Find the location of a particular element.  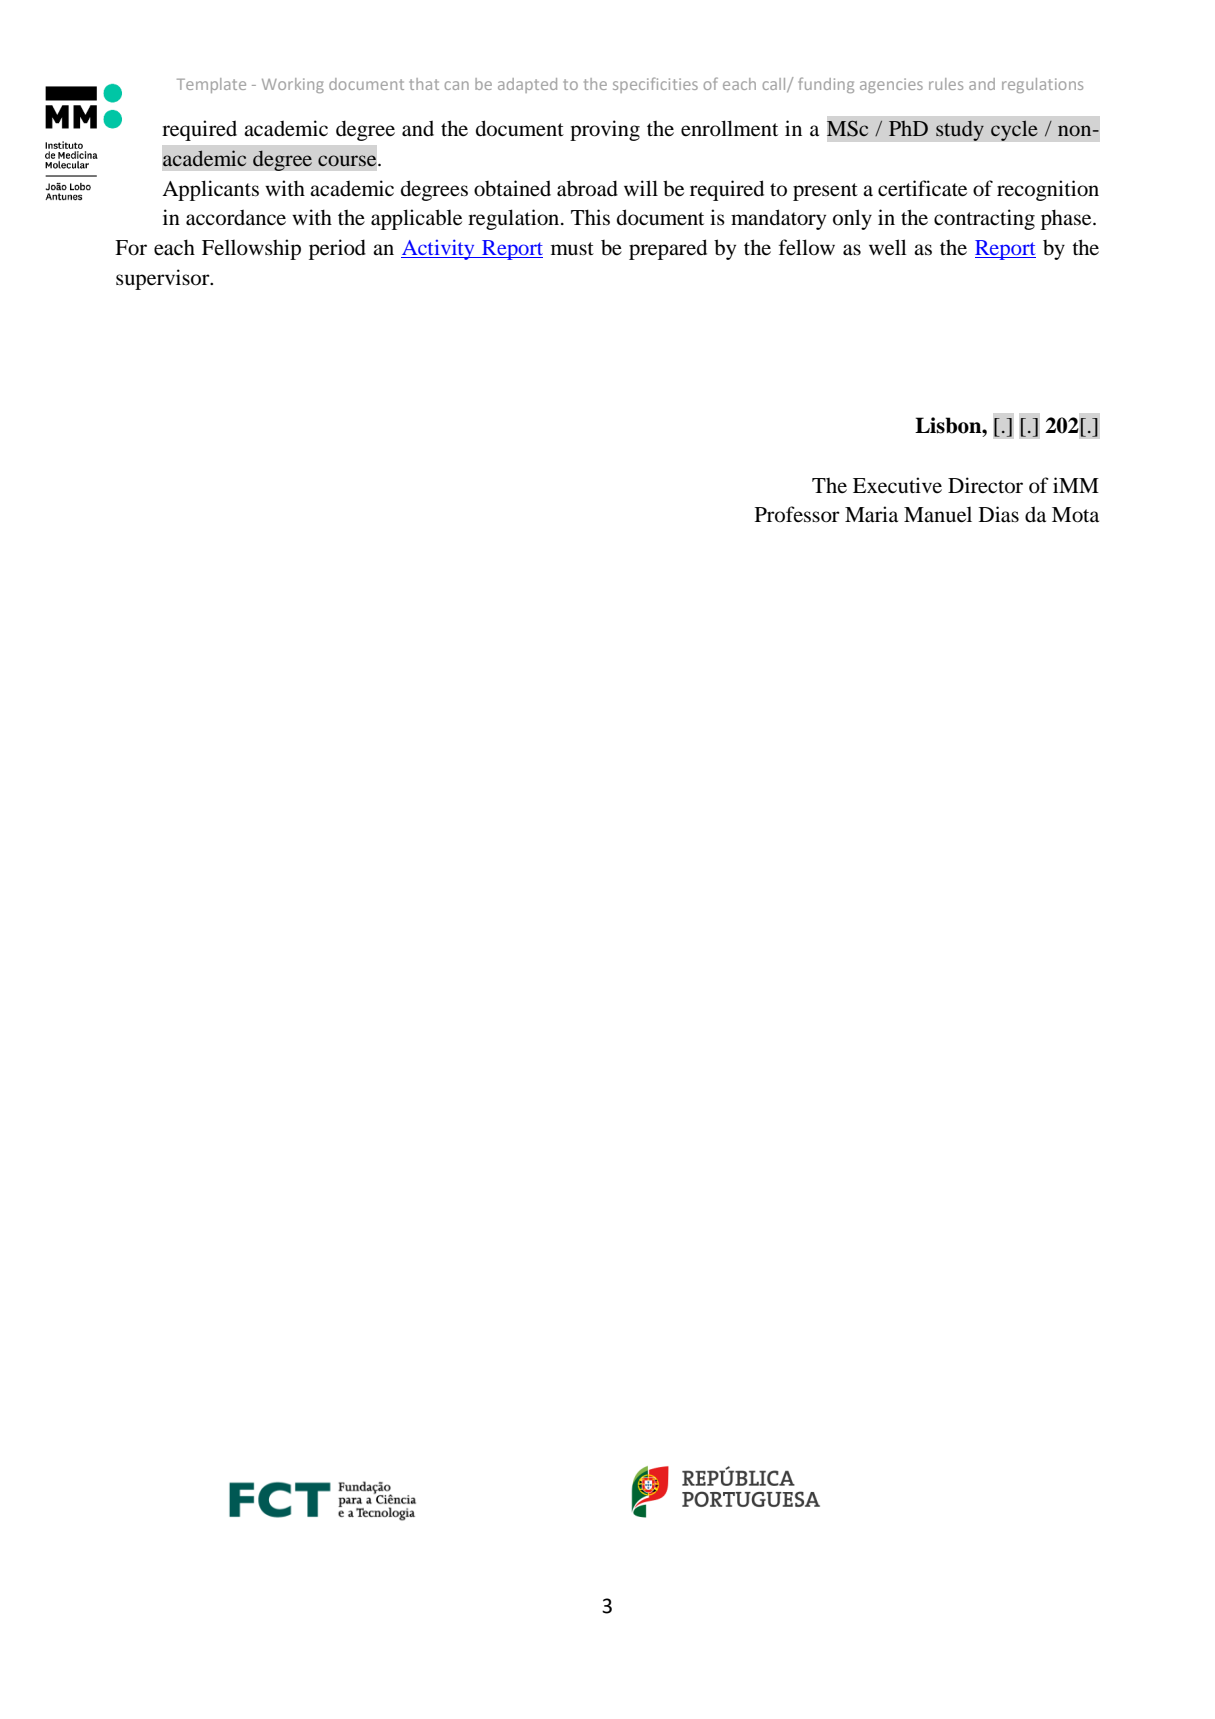

specificities is located at coordinates (655, 85).
